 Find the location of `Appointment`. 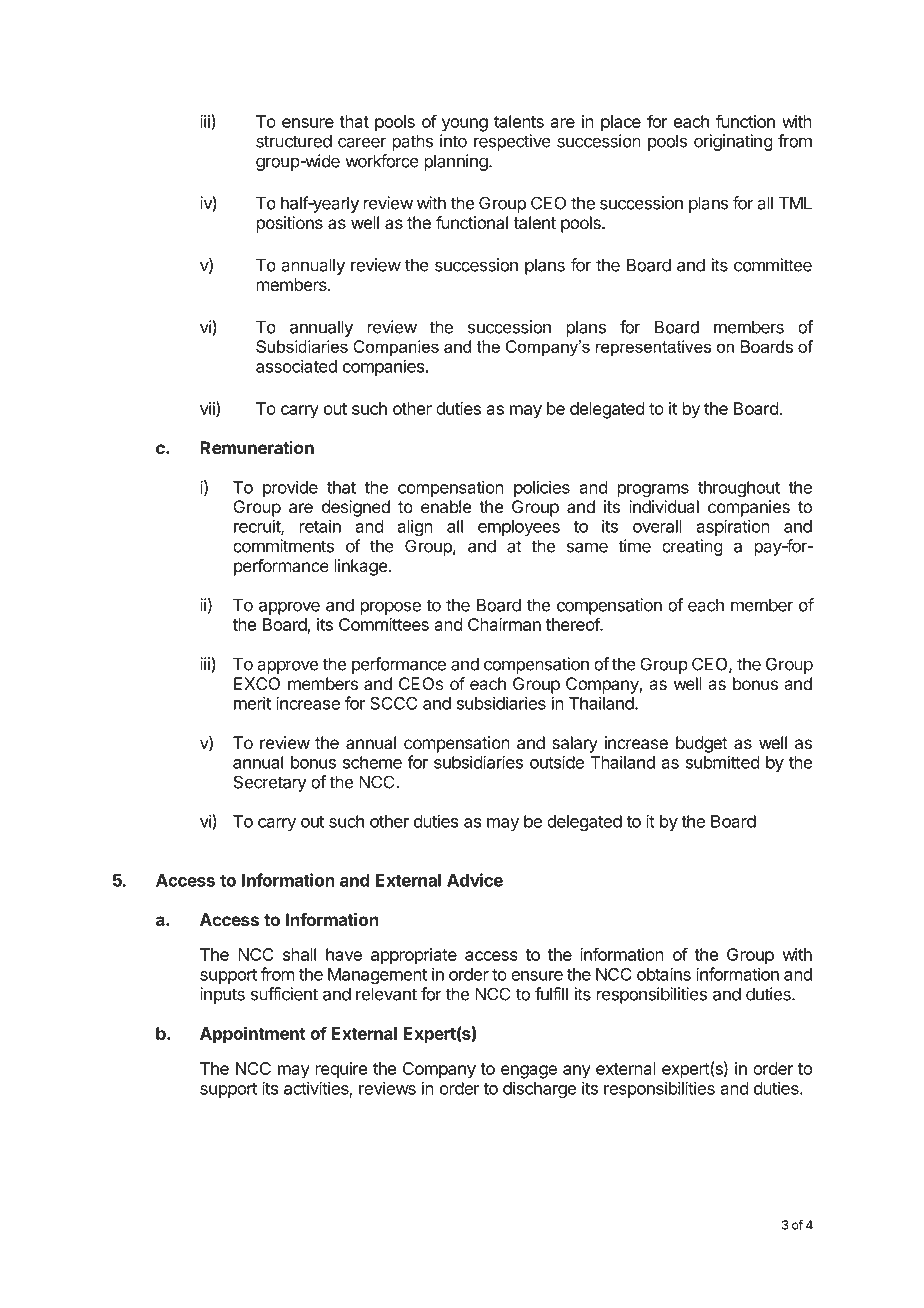

Appointment is located at coordinates (252, 1035).
